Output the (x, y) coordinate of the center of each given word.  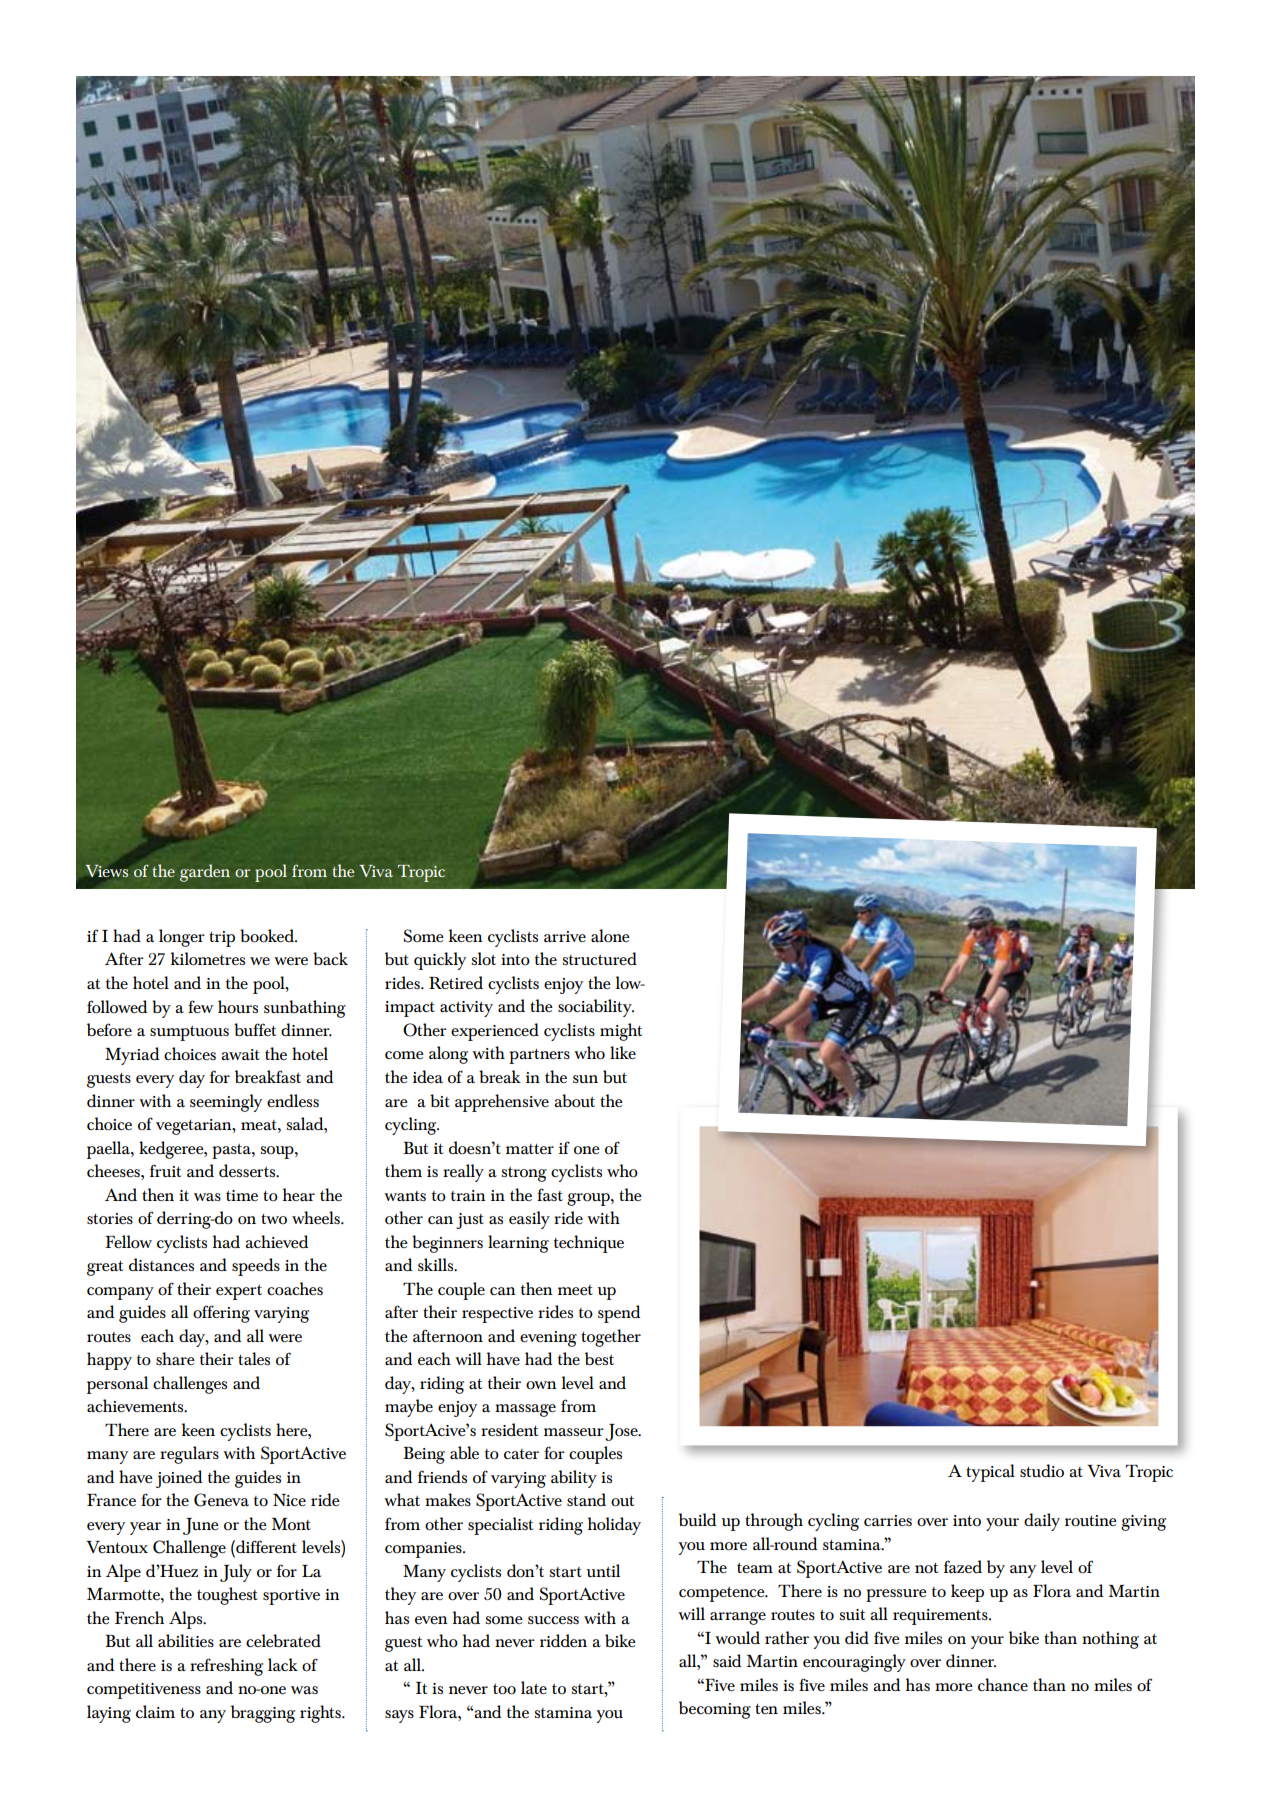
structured (600, 958)
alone (610, 936)
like (623, 1052)
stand (586, 1499)
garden (205, 873)
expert (239, 1292)
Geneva (221, 1500)
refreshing (226, 1667)
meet (575, 1290)
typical (990, 1473)
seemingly (226, 1103)
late (534, 1687)
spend (619, 1314)
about (574, 1101)
